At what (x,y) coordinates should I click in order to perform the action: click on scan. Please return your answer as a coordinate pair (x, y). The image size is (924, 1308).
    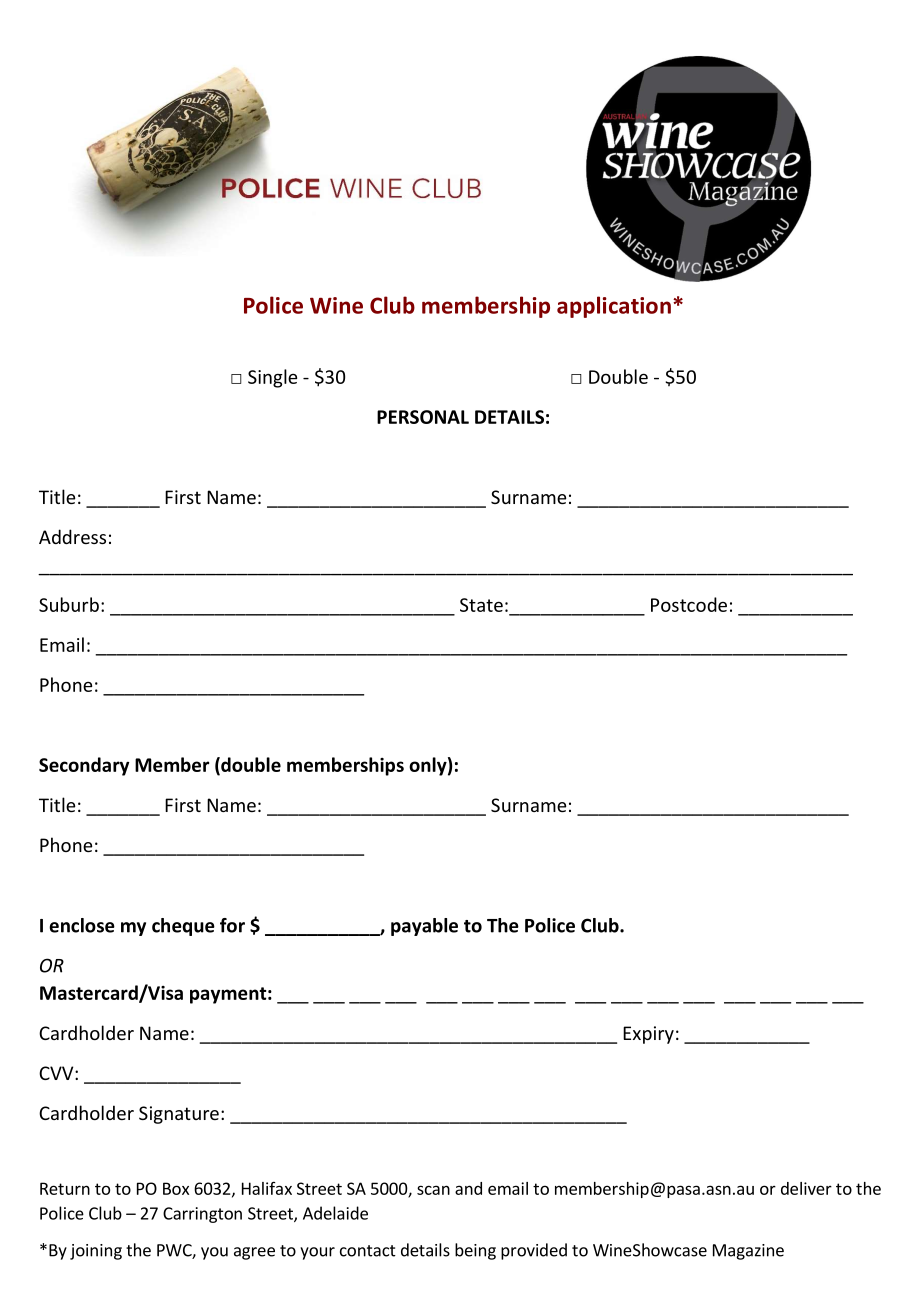
    Looking at the image, I should click on (433, 1190).
